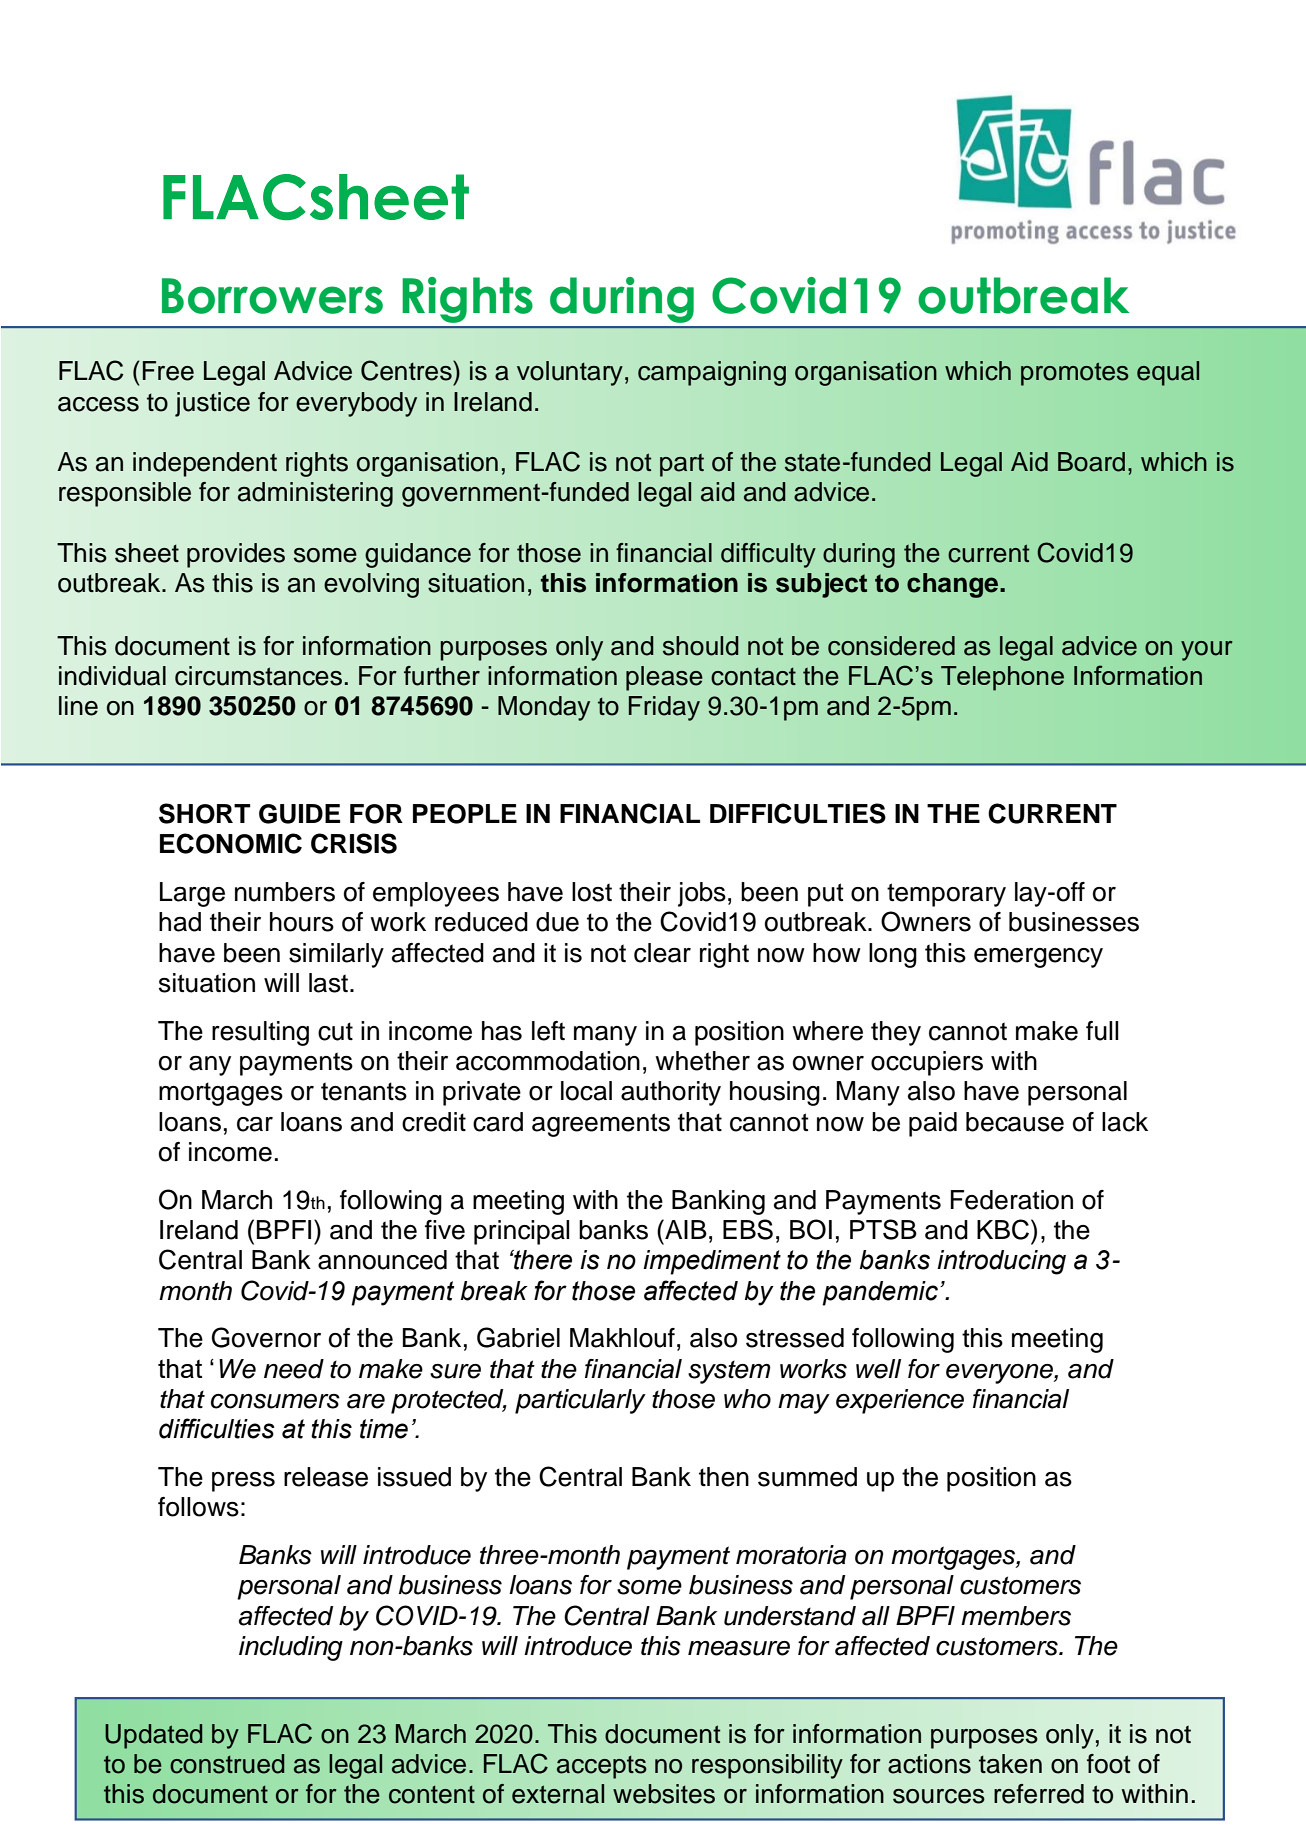 The image size is (1306, 1848). Describe the element at coordinates (900, 1401) in the document. I see `experience` at that location.
